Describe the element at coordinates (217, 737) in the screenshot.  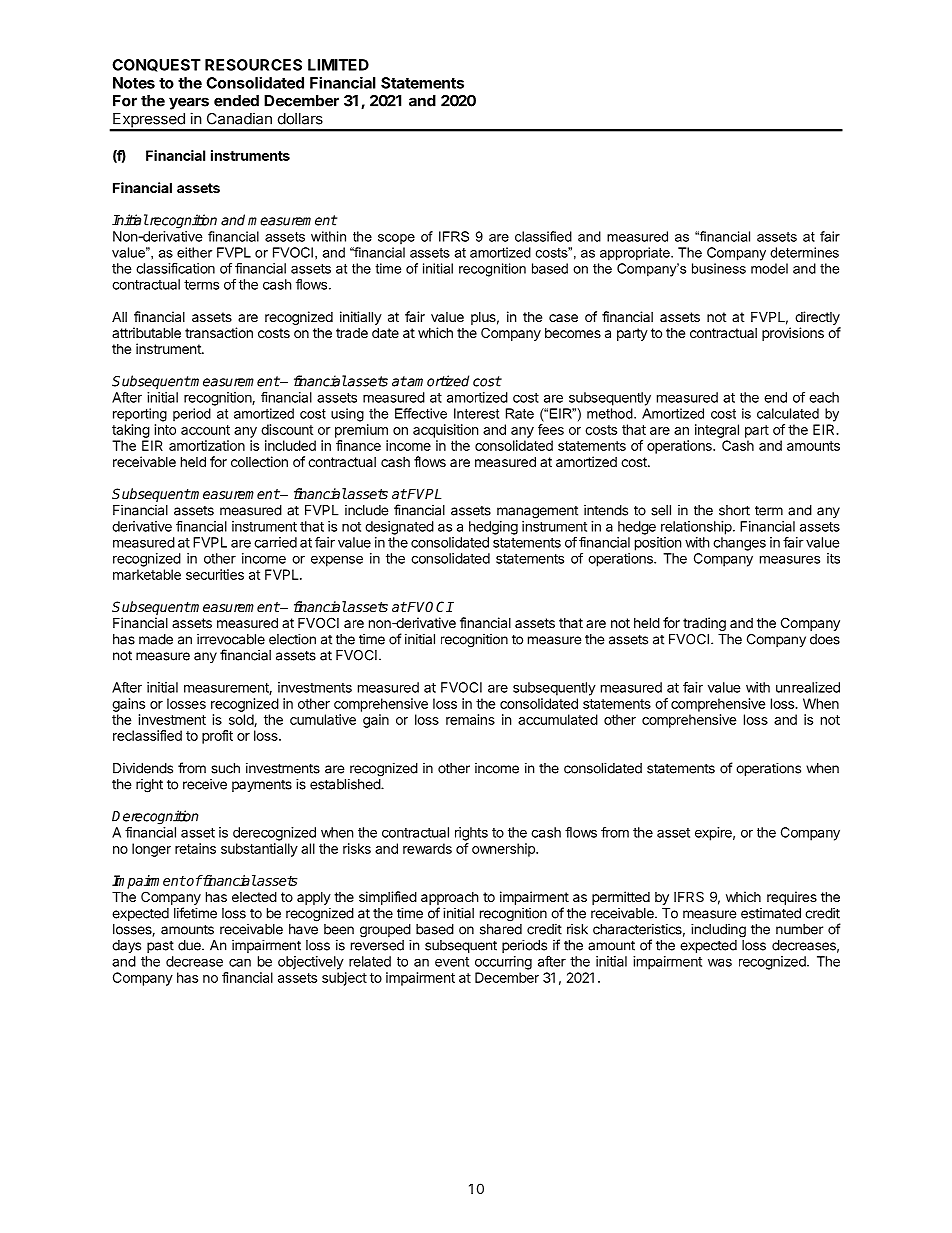
I see `profit` at that location.
